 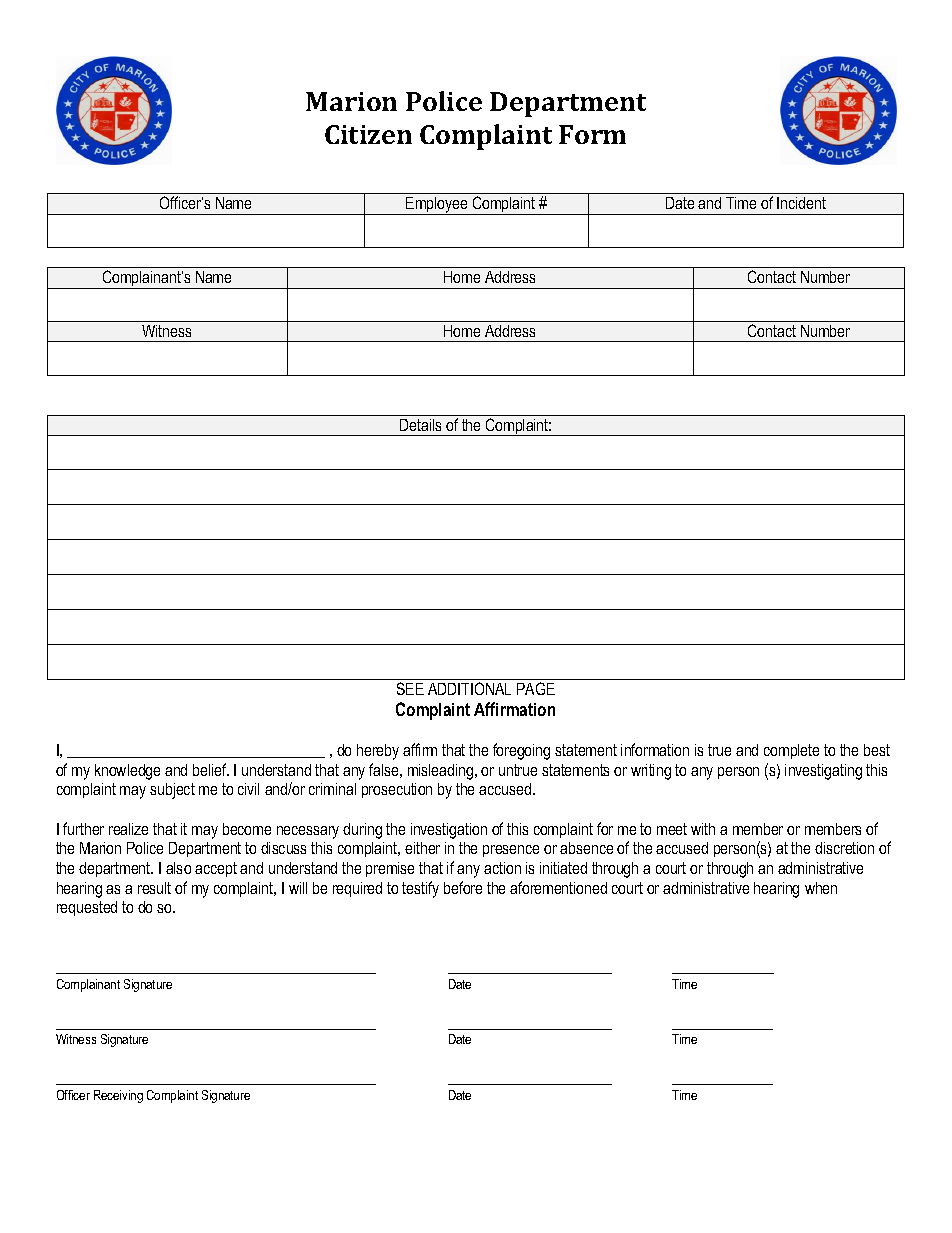 What do you see at coordinates (801, 203) in the page?
I see `Incident` at bounding box center [801, 203].
